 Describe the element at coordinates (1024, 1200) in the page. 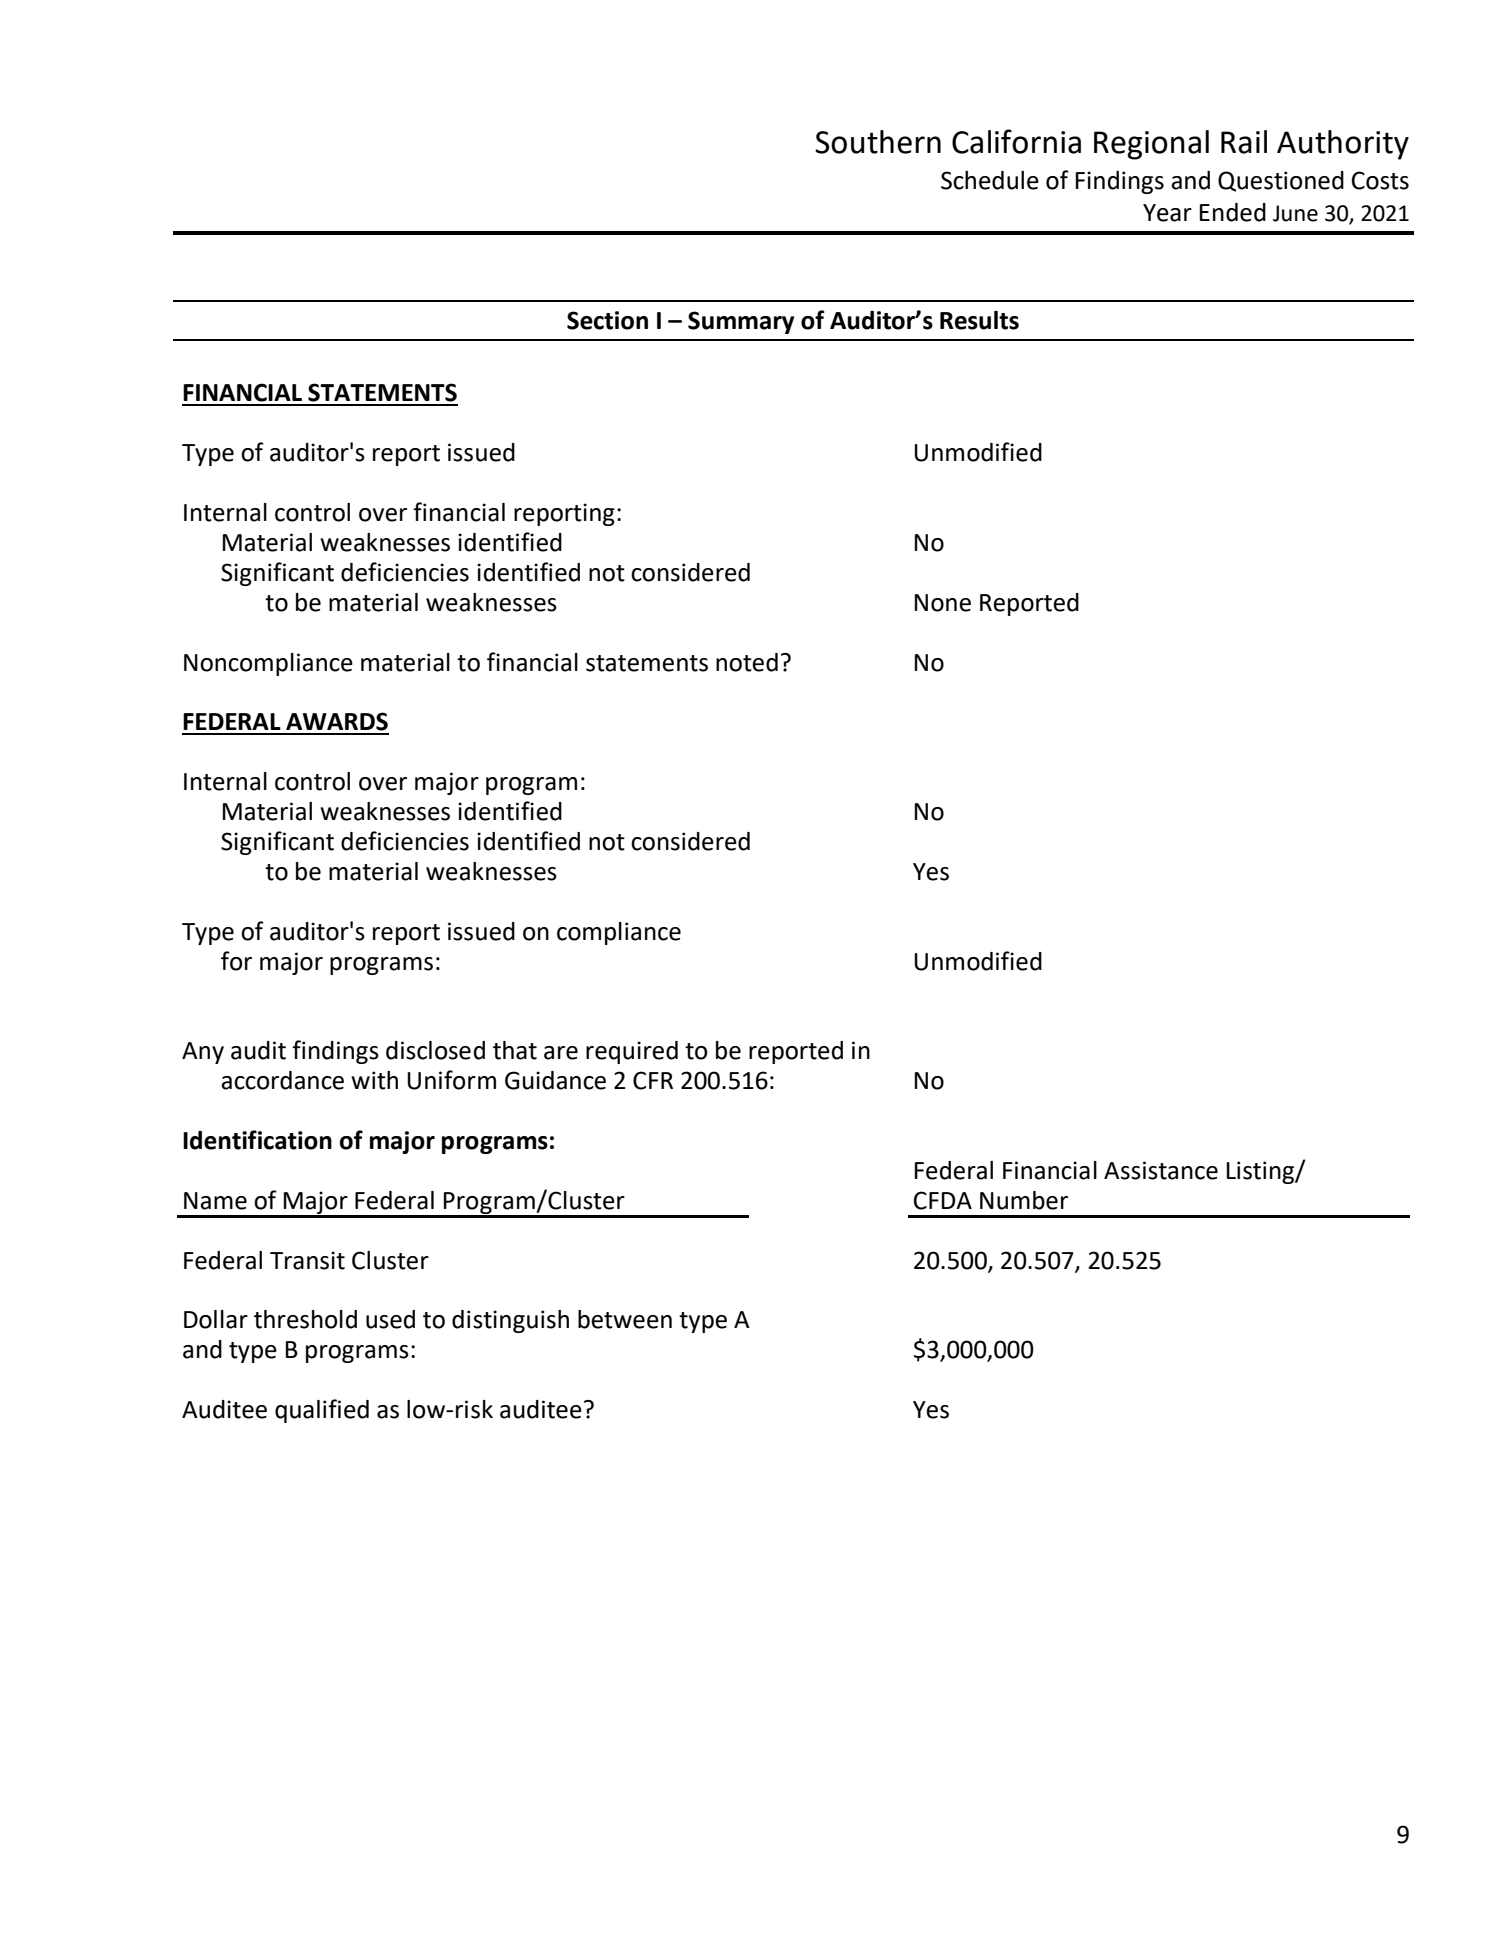

I see `Number` at that location.
